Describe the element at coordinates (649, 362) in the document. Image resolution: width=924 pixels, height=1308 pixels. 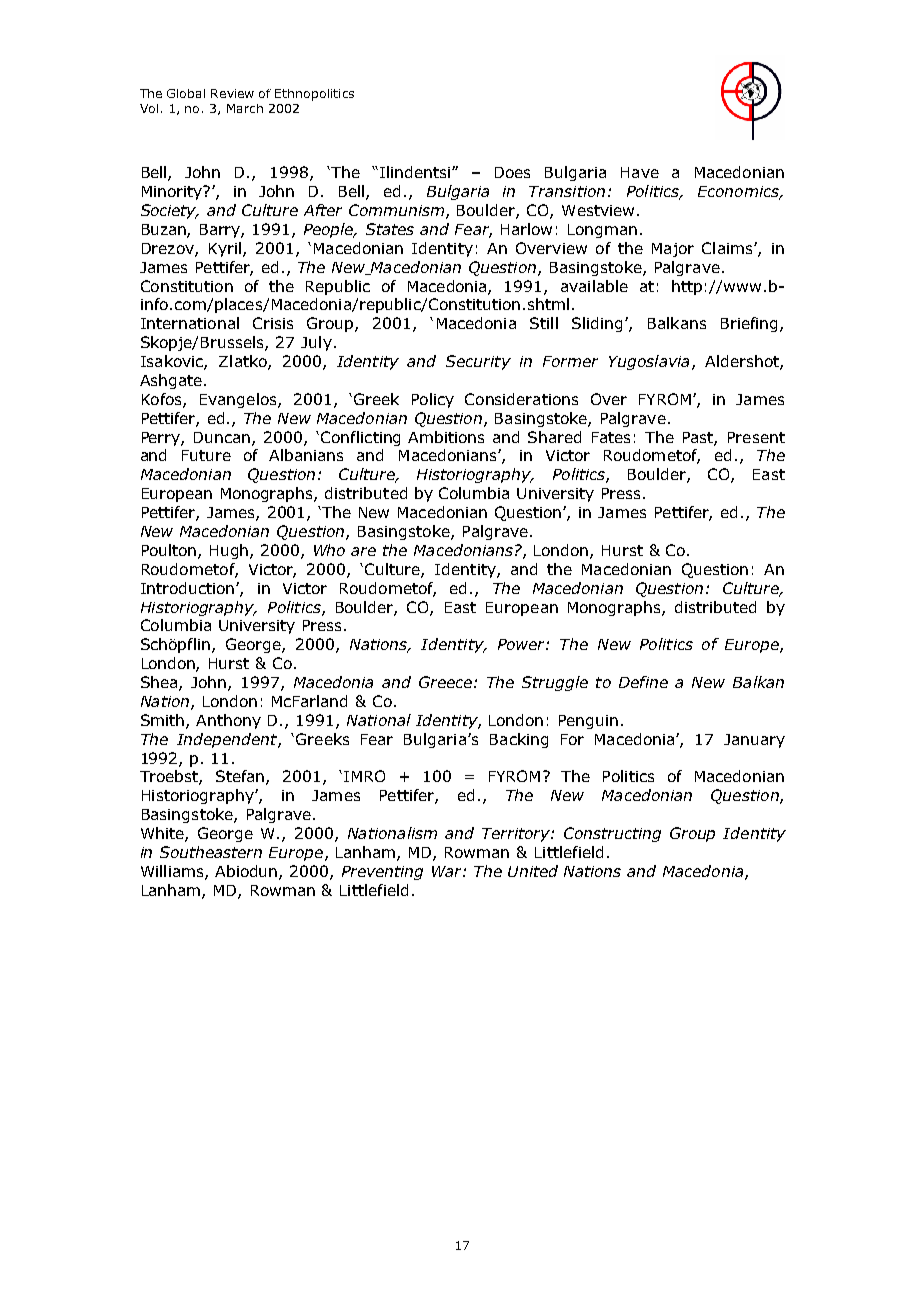
I see `Yugoslavia` at that location.
